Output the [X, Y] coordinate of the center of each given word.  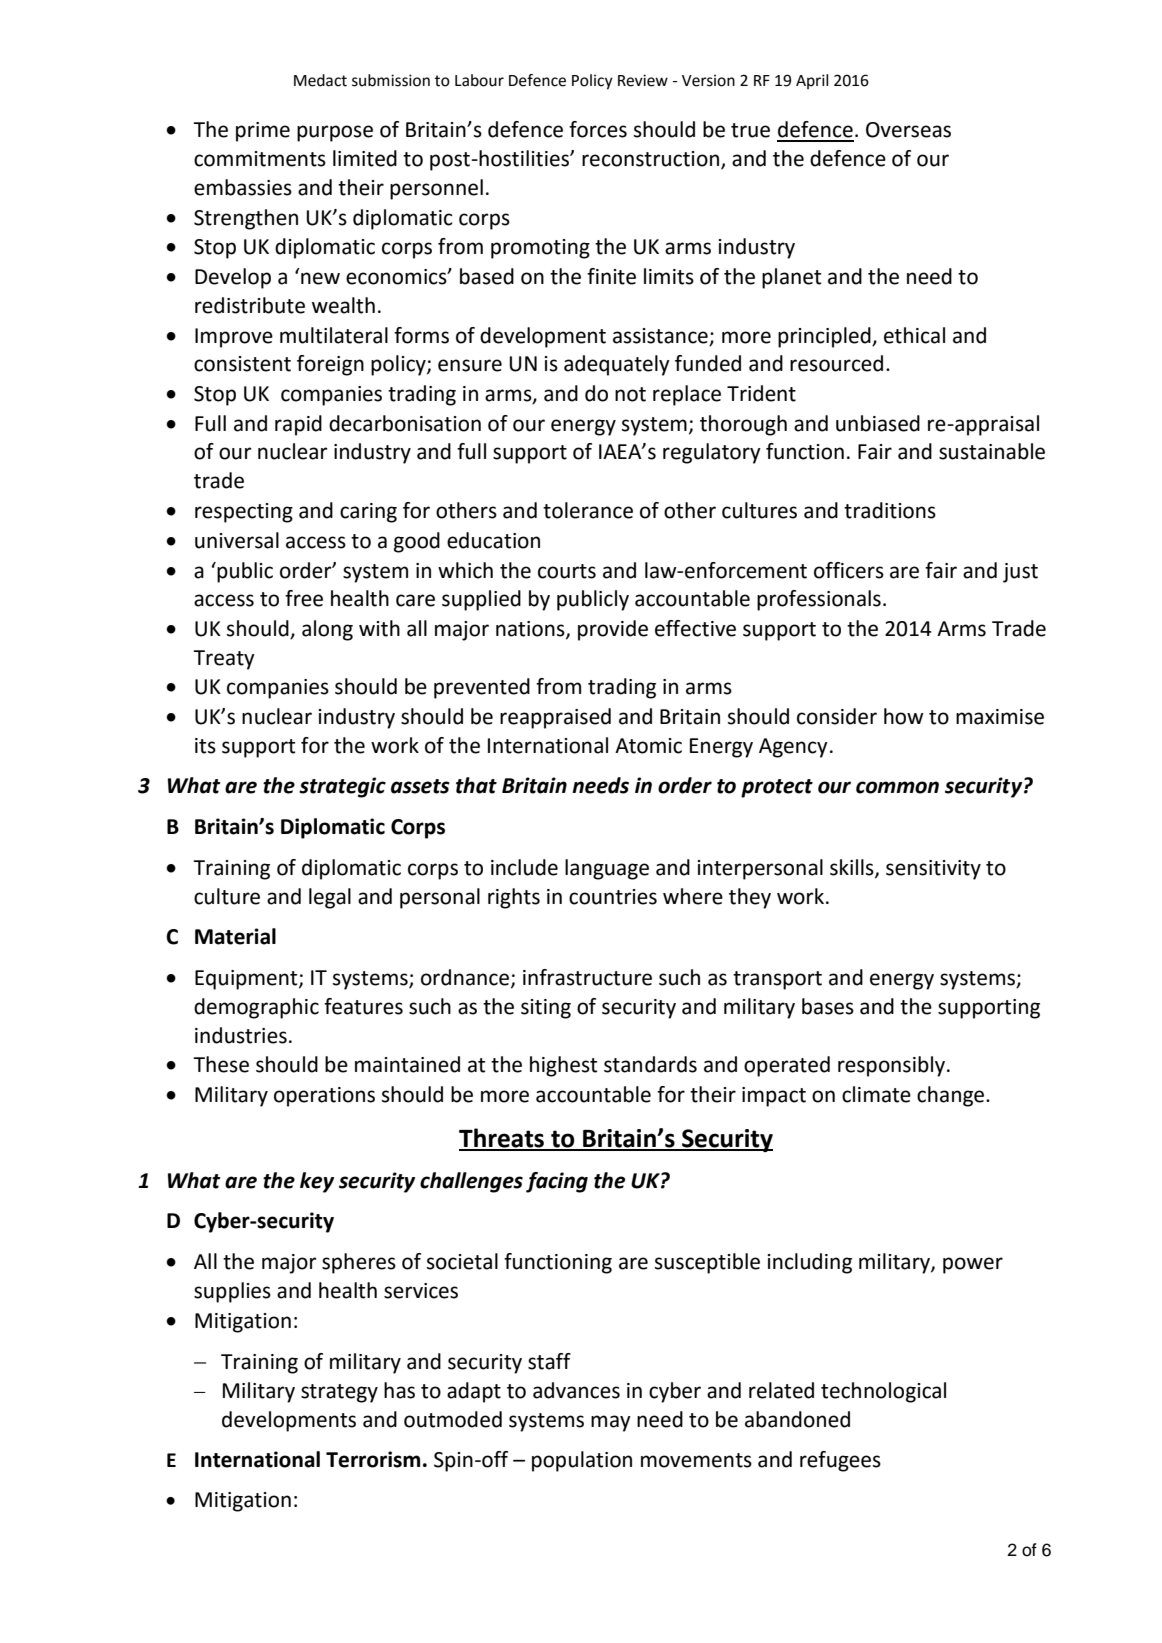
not [630, 394]
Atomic [648, 746]
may [611, 1423]
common [897, 787]
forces [598, 129]
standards [650, 1064]
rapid [298, 425]
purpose [335, 133]
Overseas [908, 130]
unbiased [878, 423]
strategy [339, 1393]
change [952, 1096]
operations [324, 1097]
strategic [342, 787]
